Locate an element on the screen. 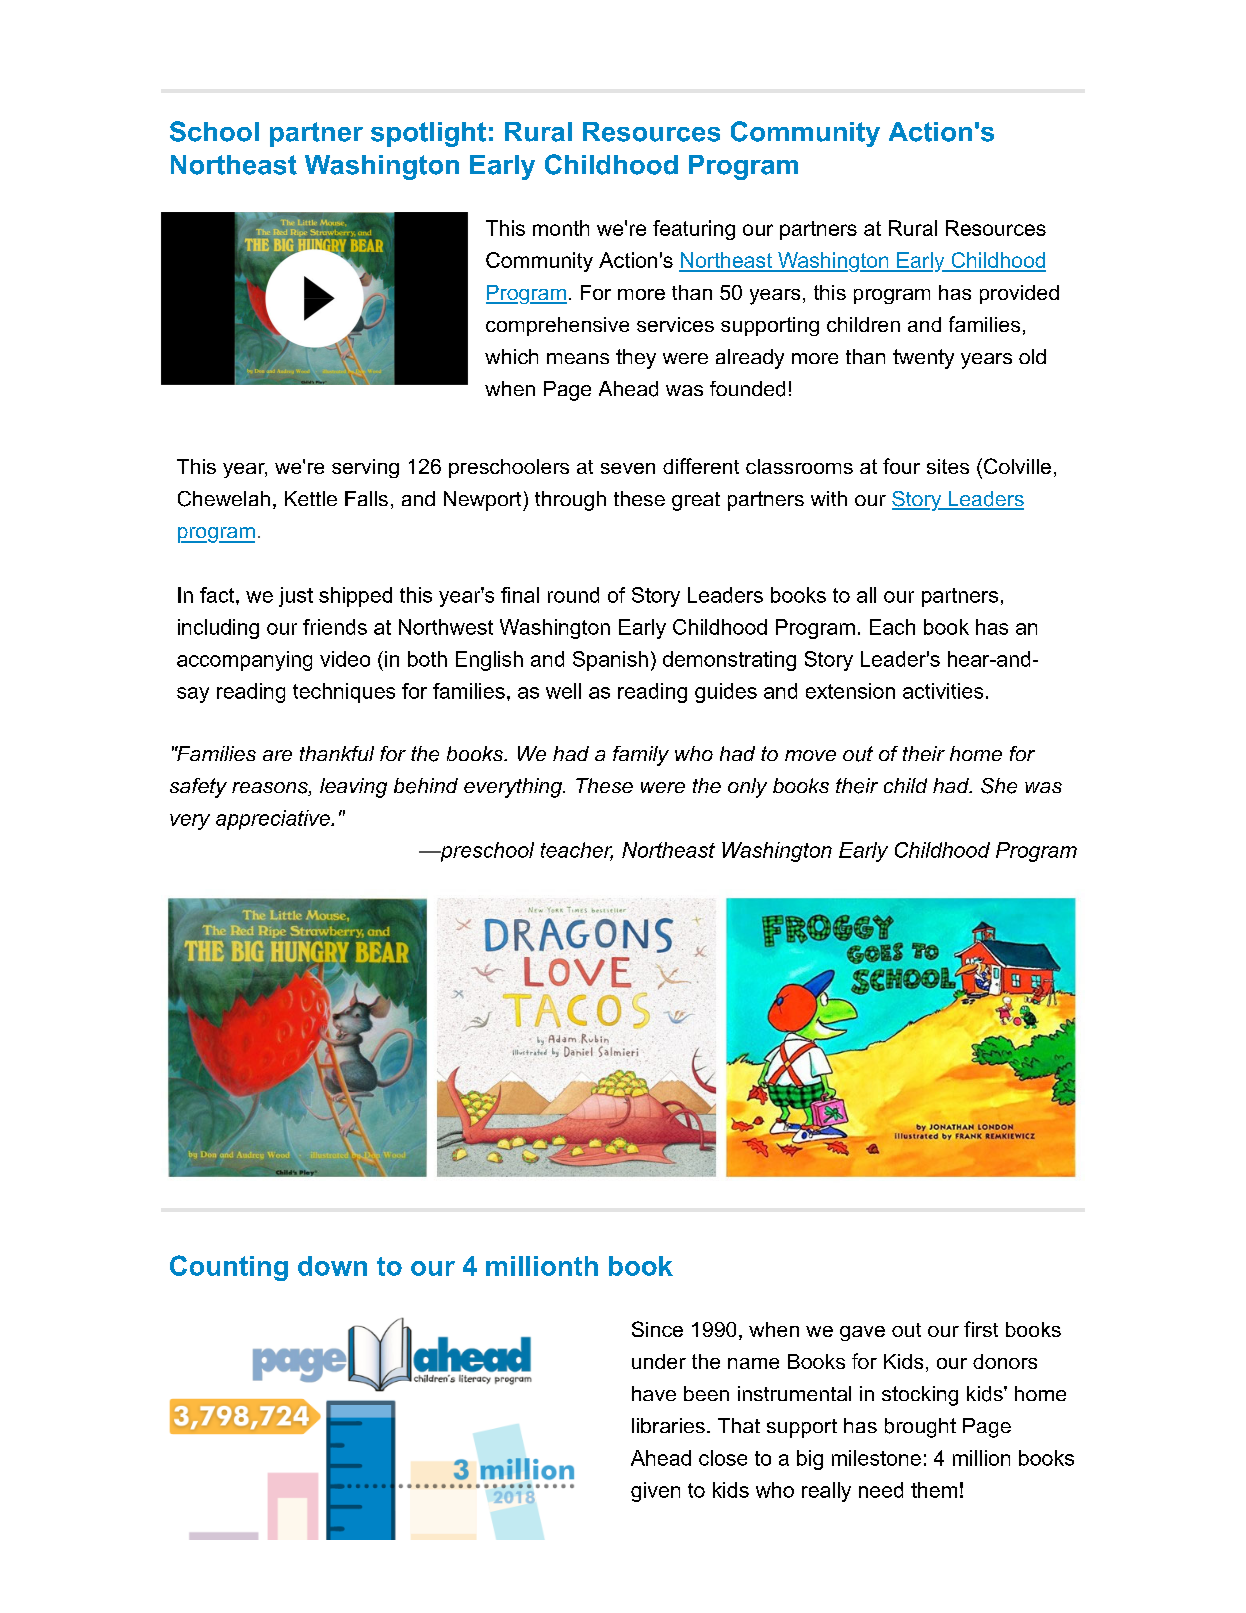 The image size is (1246, 1613). down is located at coordinates (332, 1266).
